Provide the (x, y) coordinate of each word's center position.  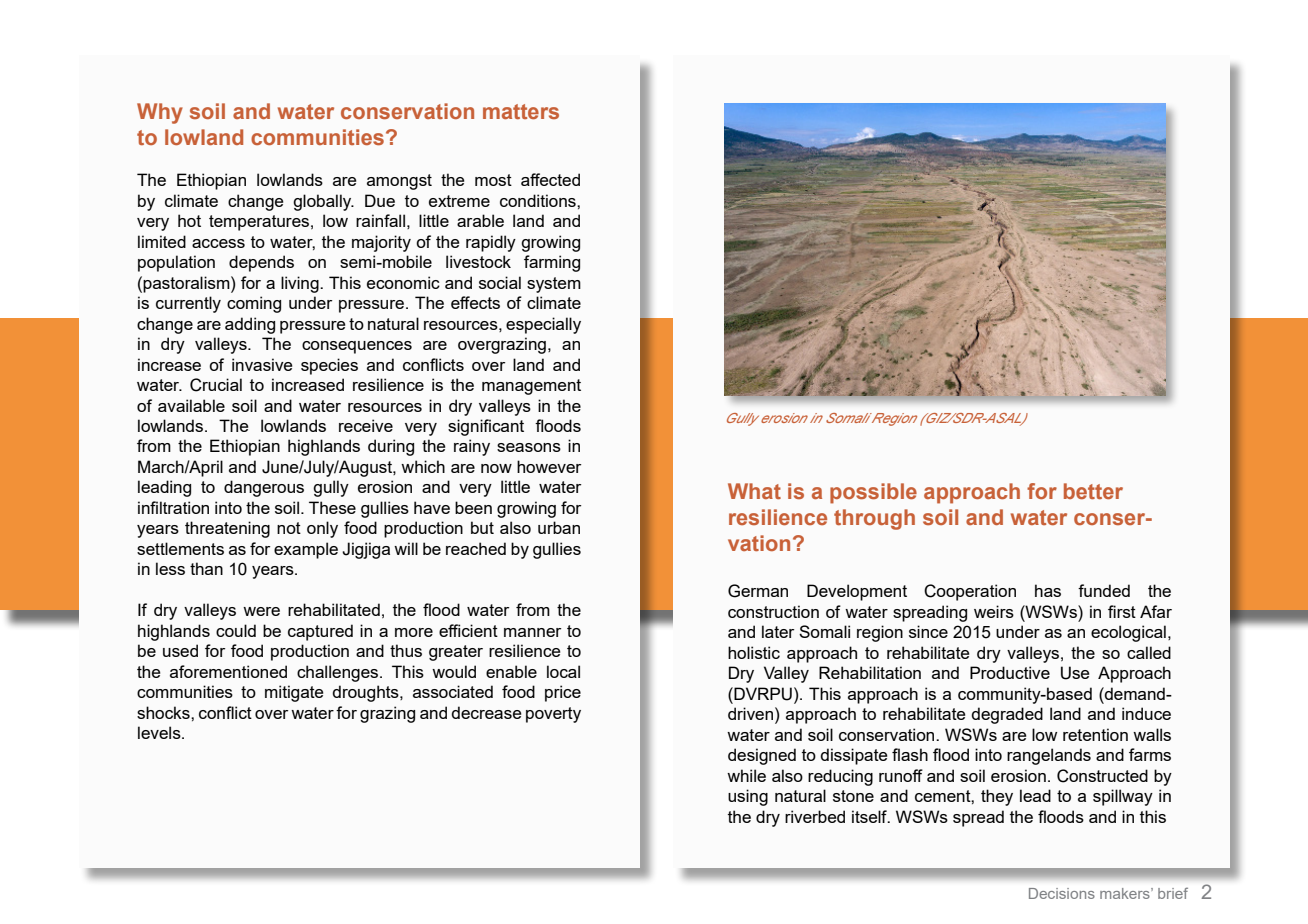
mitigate (294, 693)
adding (250, 325)
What (754, 491)
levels (160, 732)
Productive (1010, 672)
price (563, 693)
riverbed (815, 816)
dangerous (264, 488)
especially (543, 325)
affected (550, 179)
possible (873, 493)
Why (160, 113)
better (1093, 491)
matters (521, 111)
